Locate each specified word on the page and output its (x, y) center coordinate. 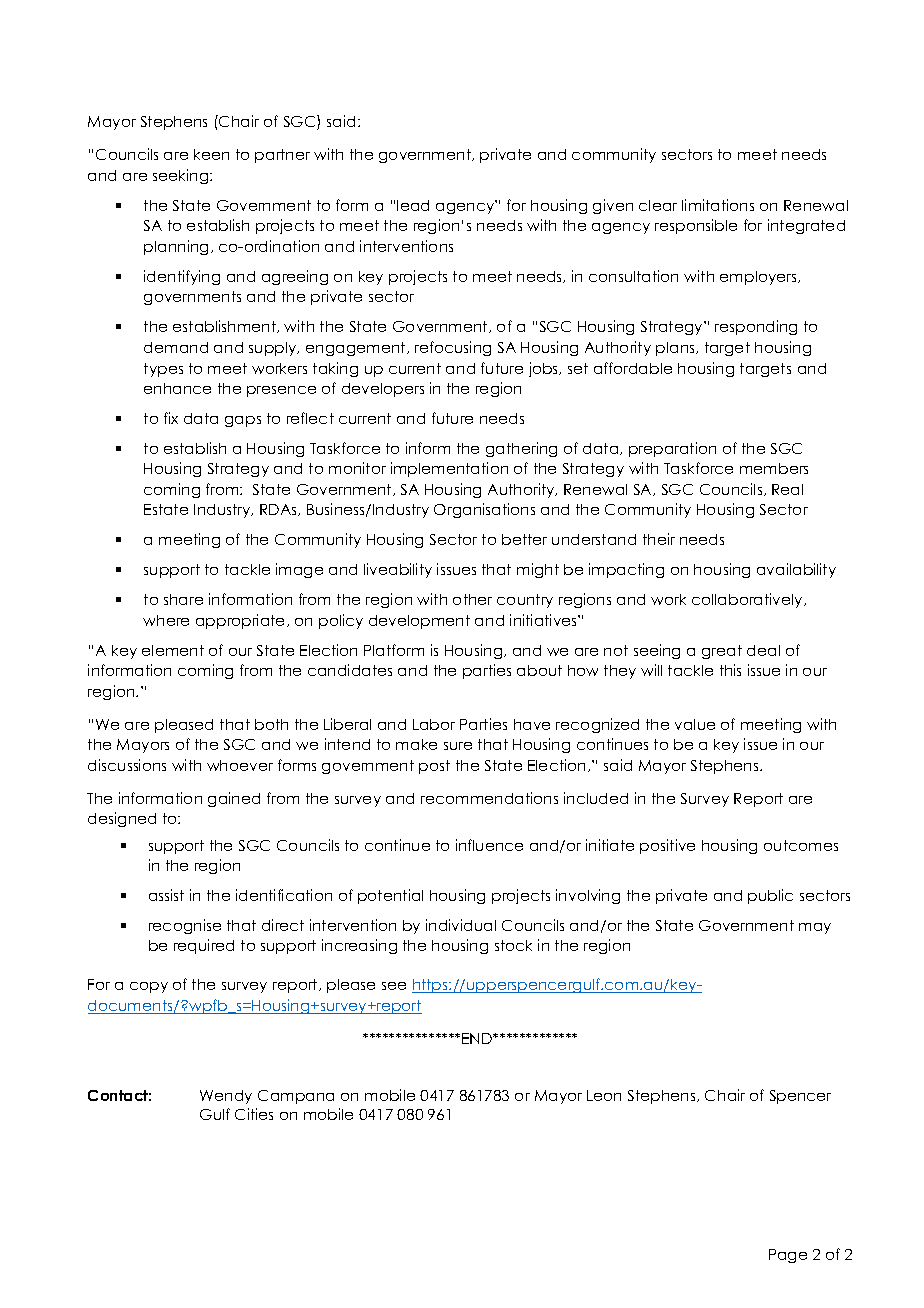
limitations (718, 205)
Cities (254, 1114)
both (271, 724)
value (695, 724)
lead (413, 205)
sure (458, 746)
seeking (182, 176)
